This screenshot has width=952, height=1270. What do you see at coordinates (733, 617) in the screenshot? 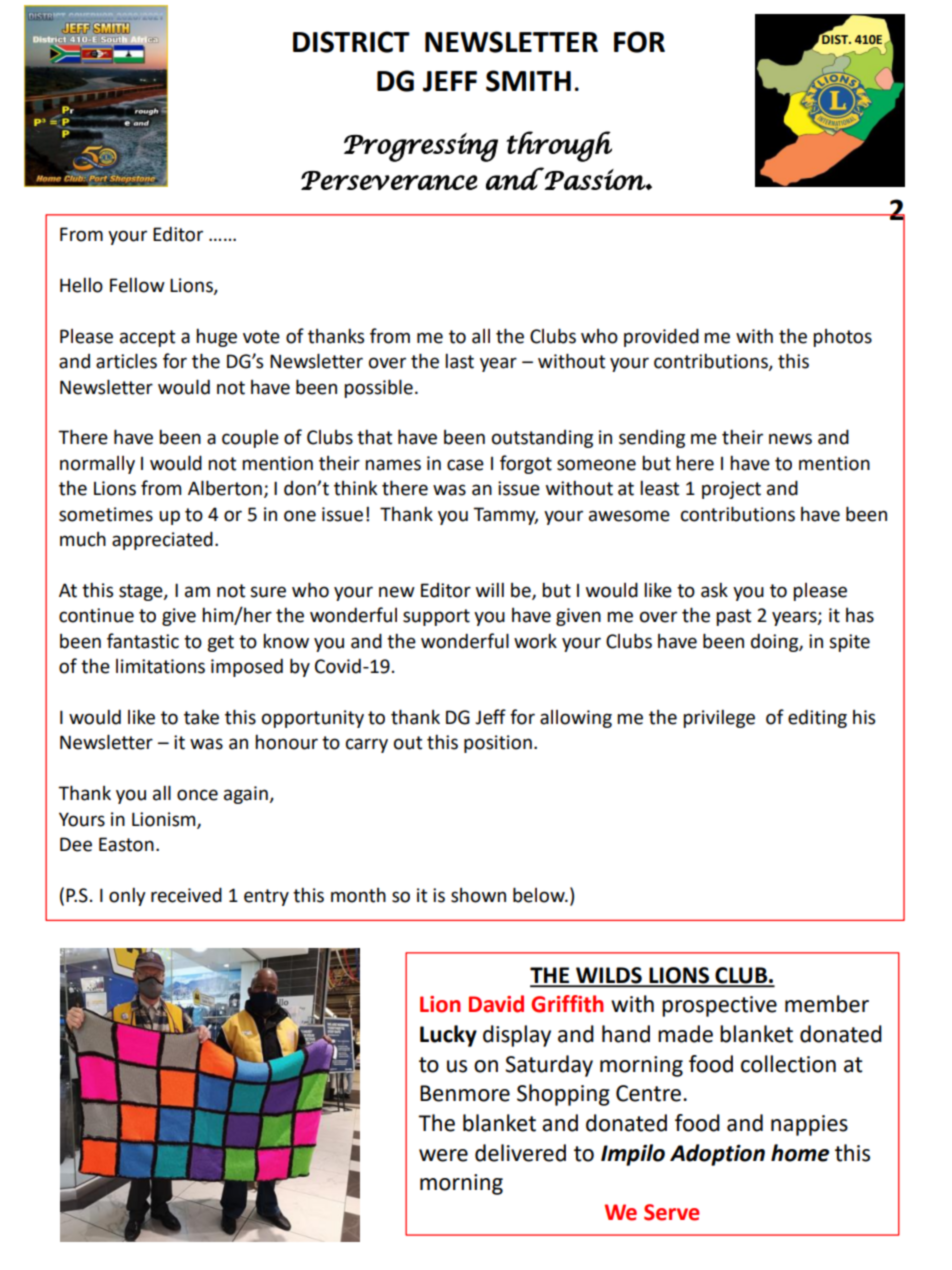
I see `past` at bounding box center [733, 617].
